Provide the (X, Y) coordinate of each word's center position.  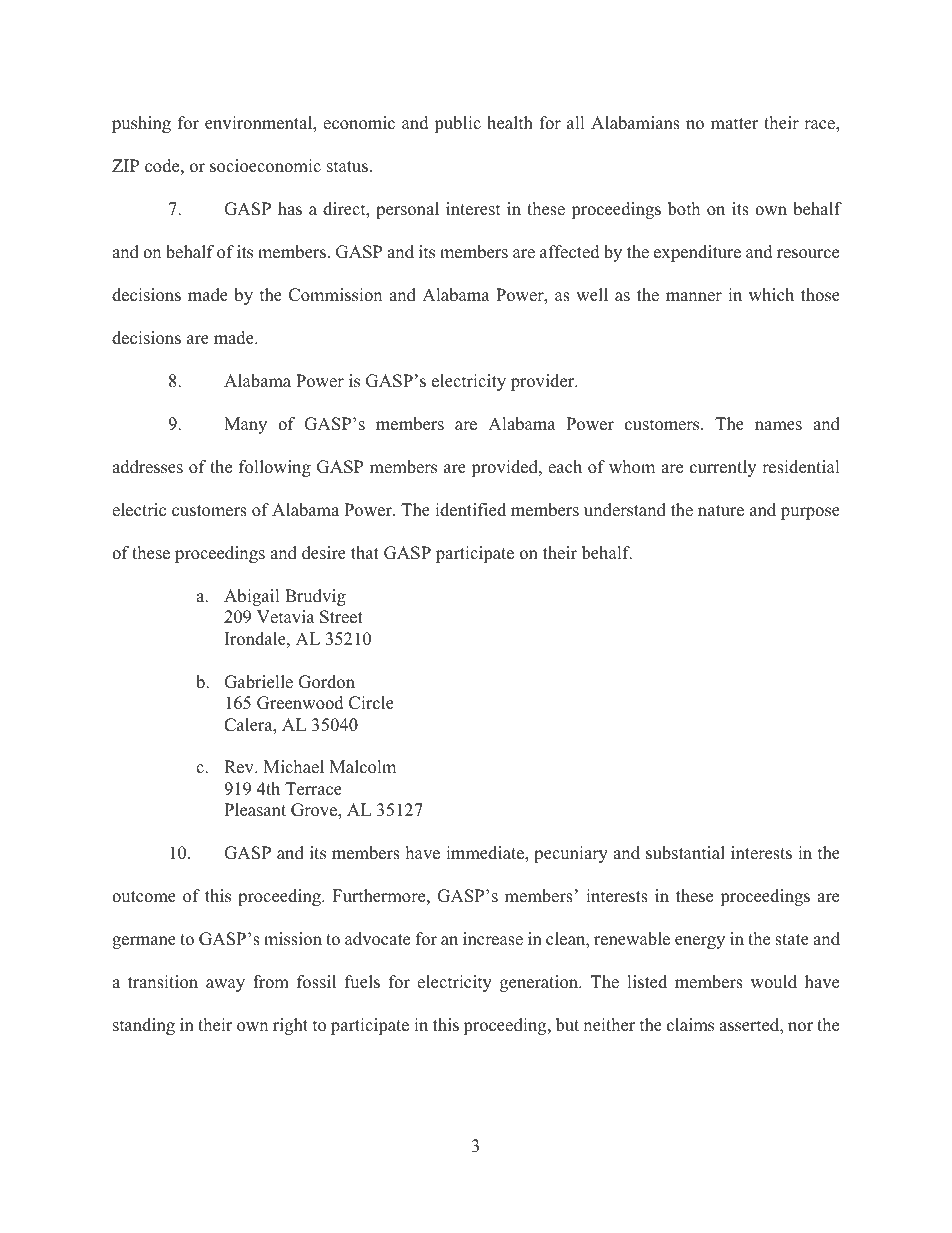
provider (544, 382)
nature (721, 511)
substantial (685, 853)
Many (245, 425)
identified (470, 510)
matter (735, 124)
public (457, 124)
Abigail (252, 597)
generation (540, 983)
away (225, 985)
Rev (240, 767)
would (774, 982)
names (778, 426)
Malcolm (363, 767)
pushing (141, 124)
